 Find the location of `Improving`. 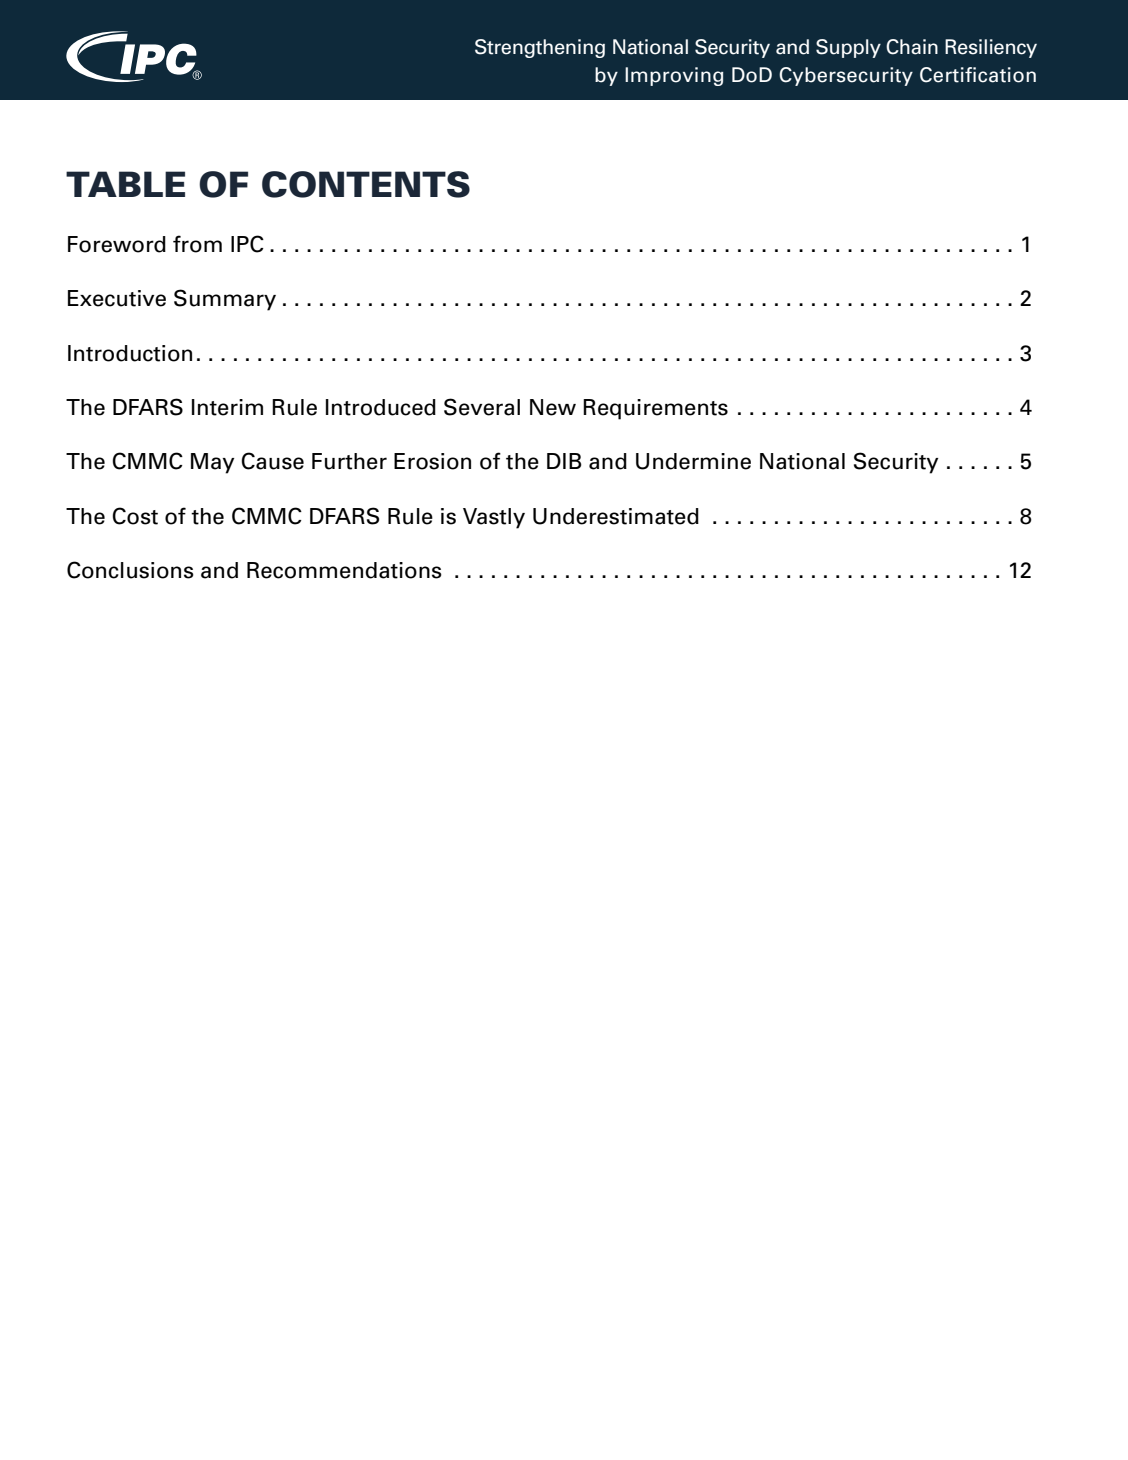

Improving is located at coordinates (674, 76).
